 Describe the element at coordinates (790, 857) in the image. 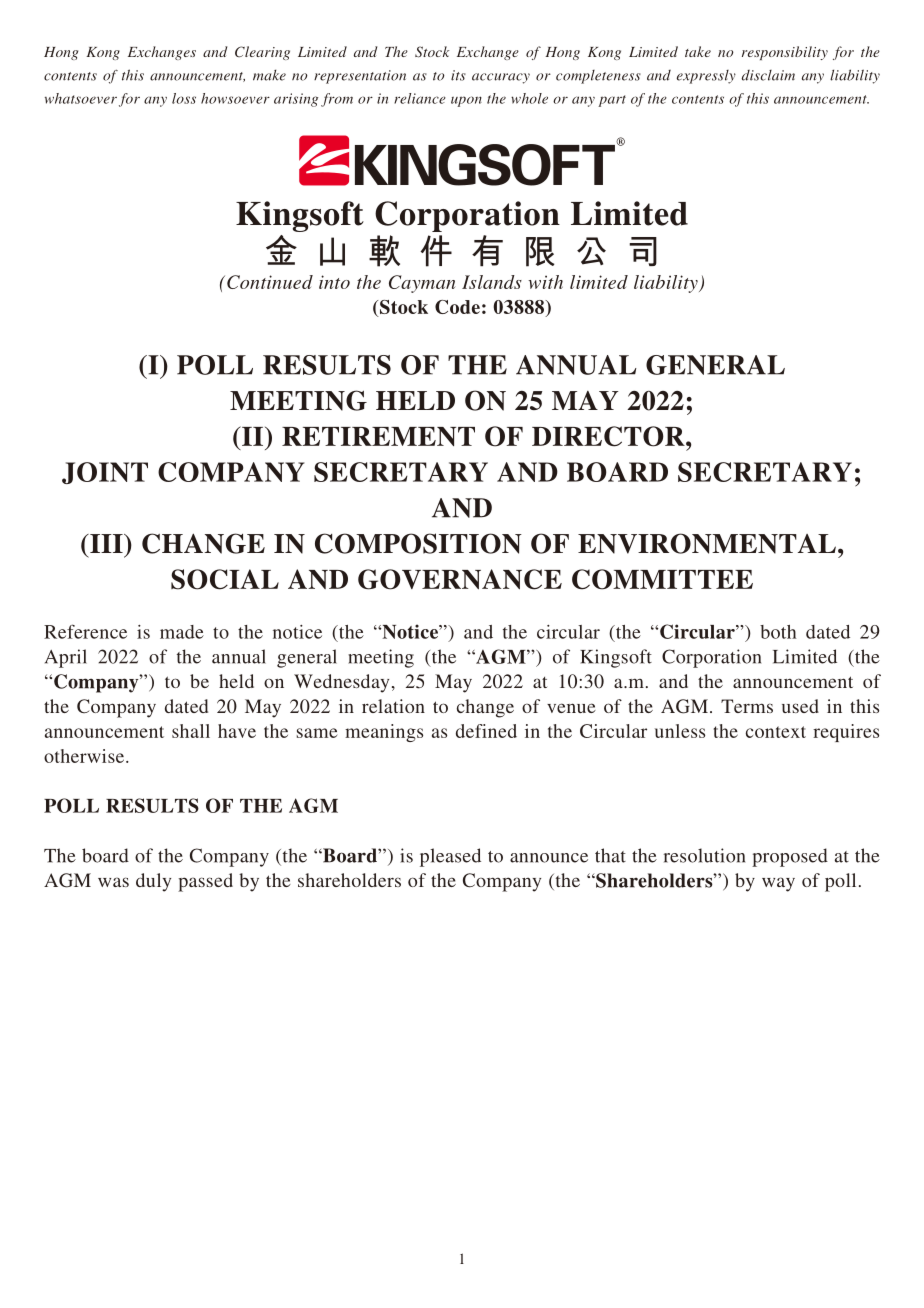

I see `proposed` at that location.
